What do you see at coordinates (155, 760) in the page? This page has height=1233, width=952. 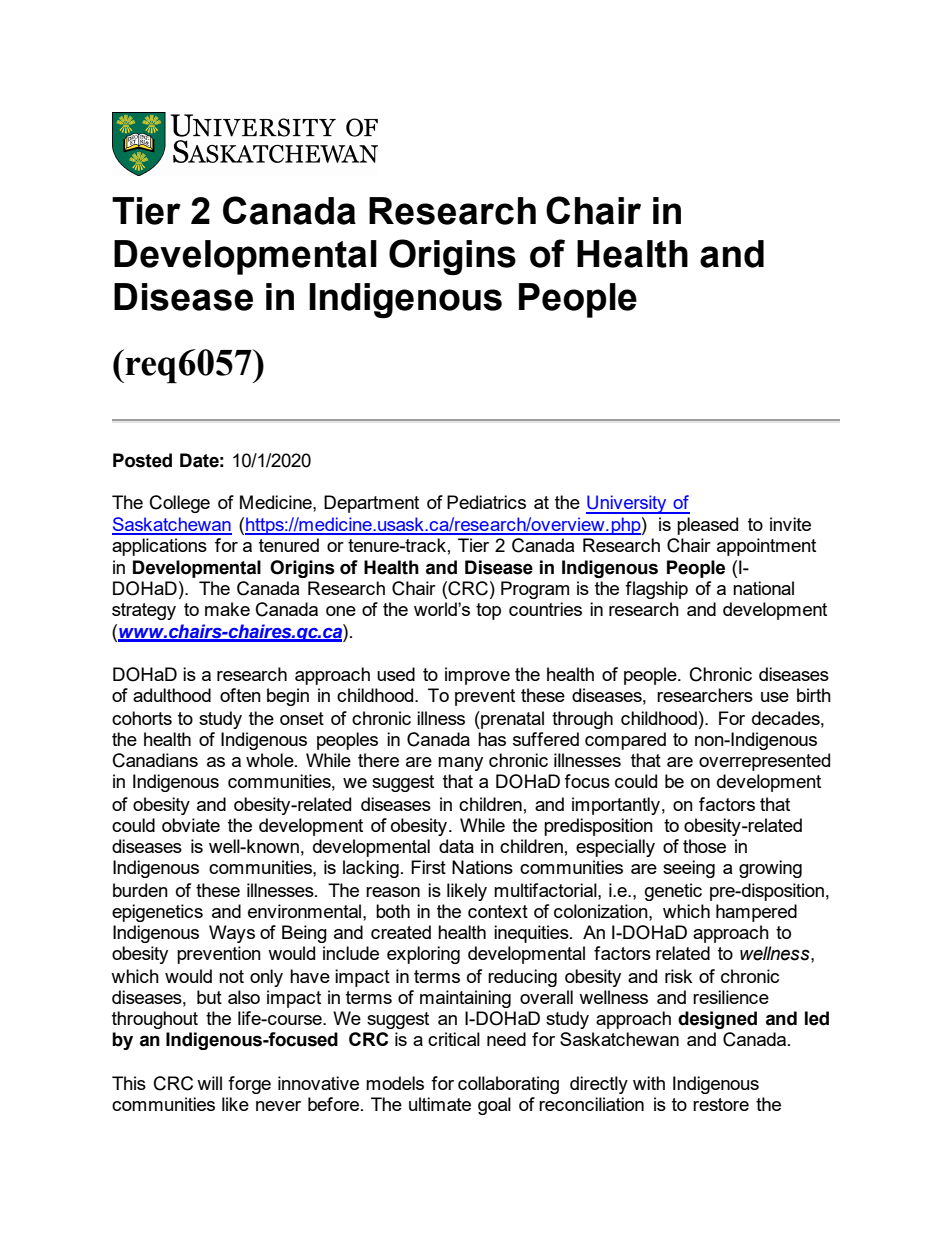 I see `Canadians` at bounding box center [155, 760].
